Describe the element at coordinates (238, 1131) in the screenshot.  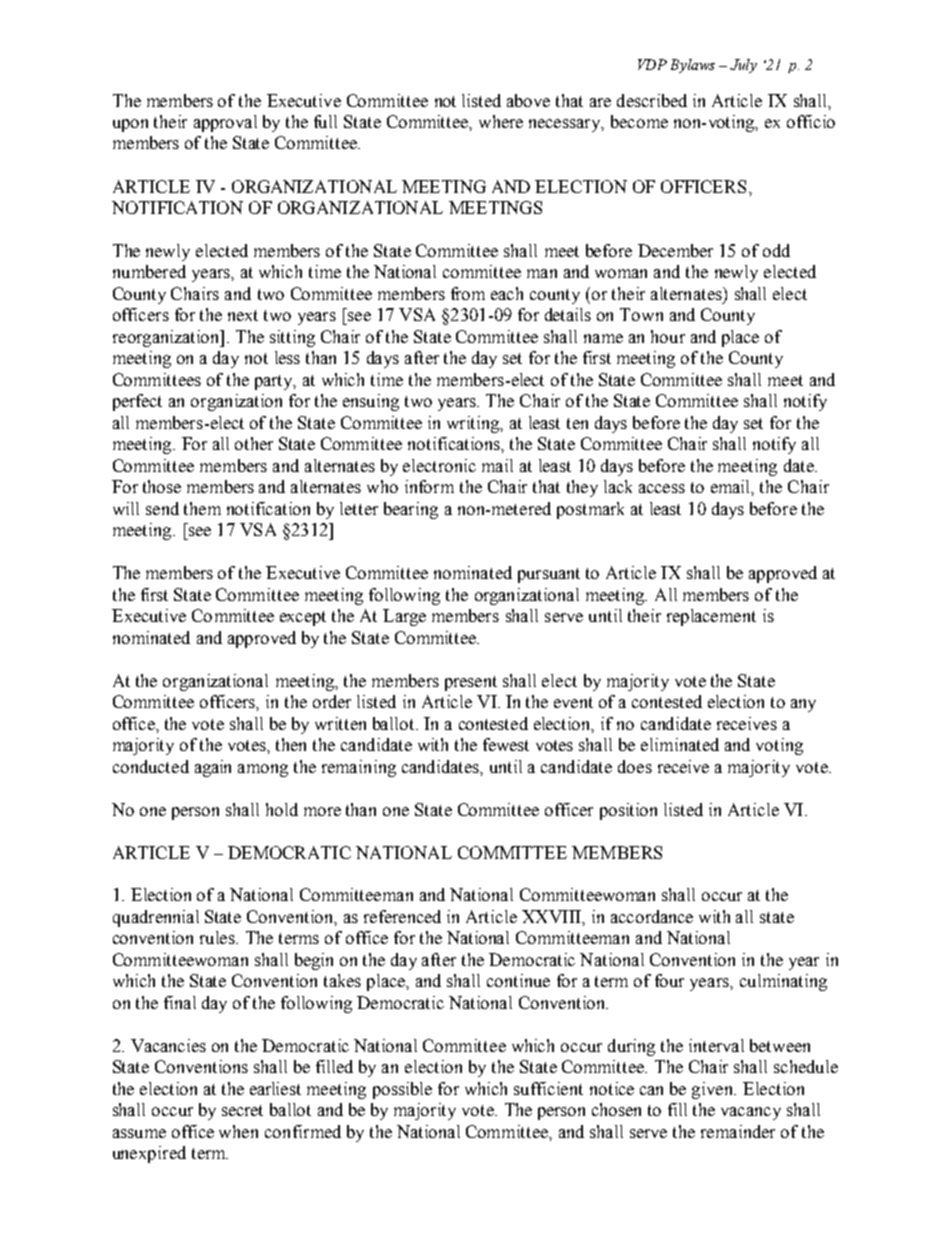
I see `when` at that location.
